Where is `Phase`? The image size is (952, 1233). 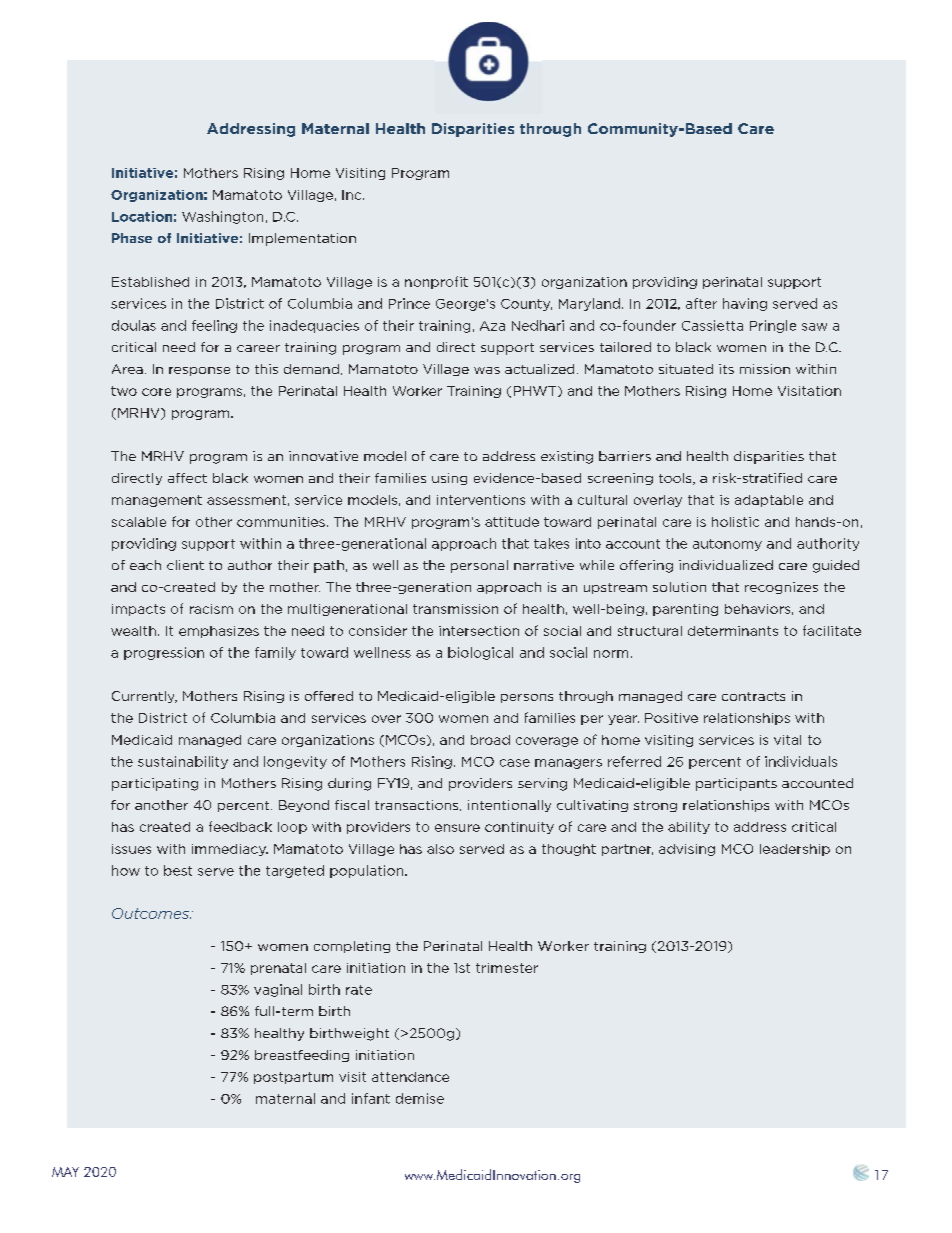
Phase is located at coordinates (132, 238).
